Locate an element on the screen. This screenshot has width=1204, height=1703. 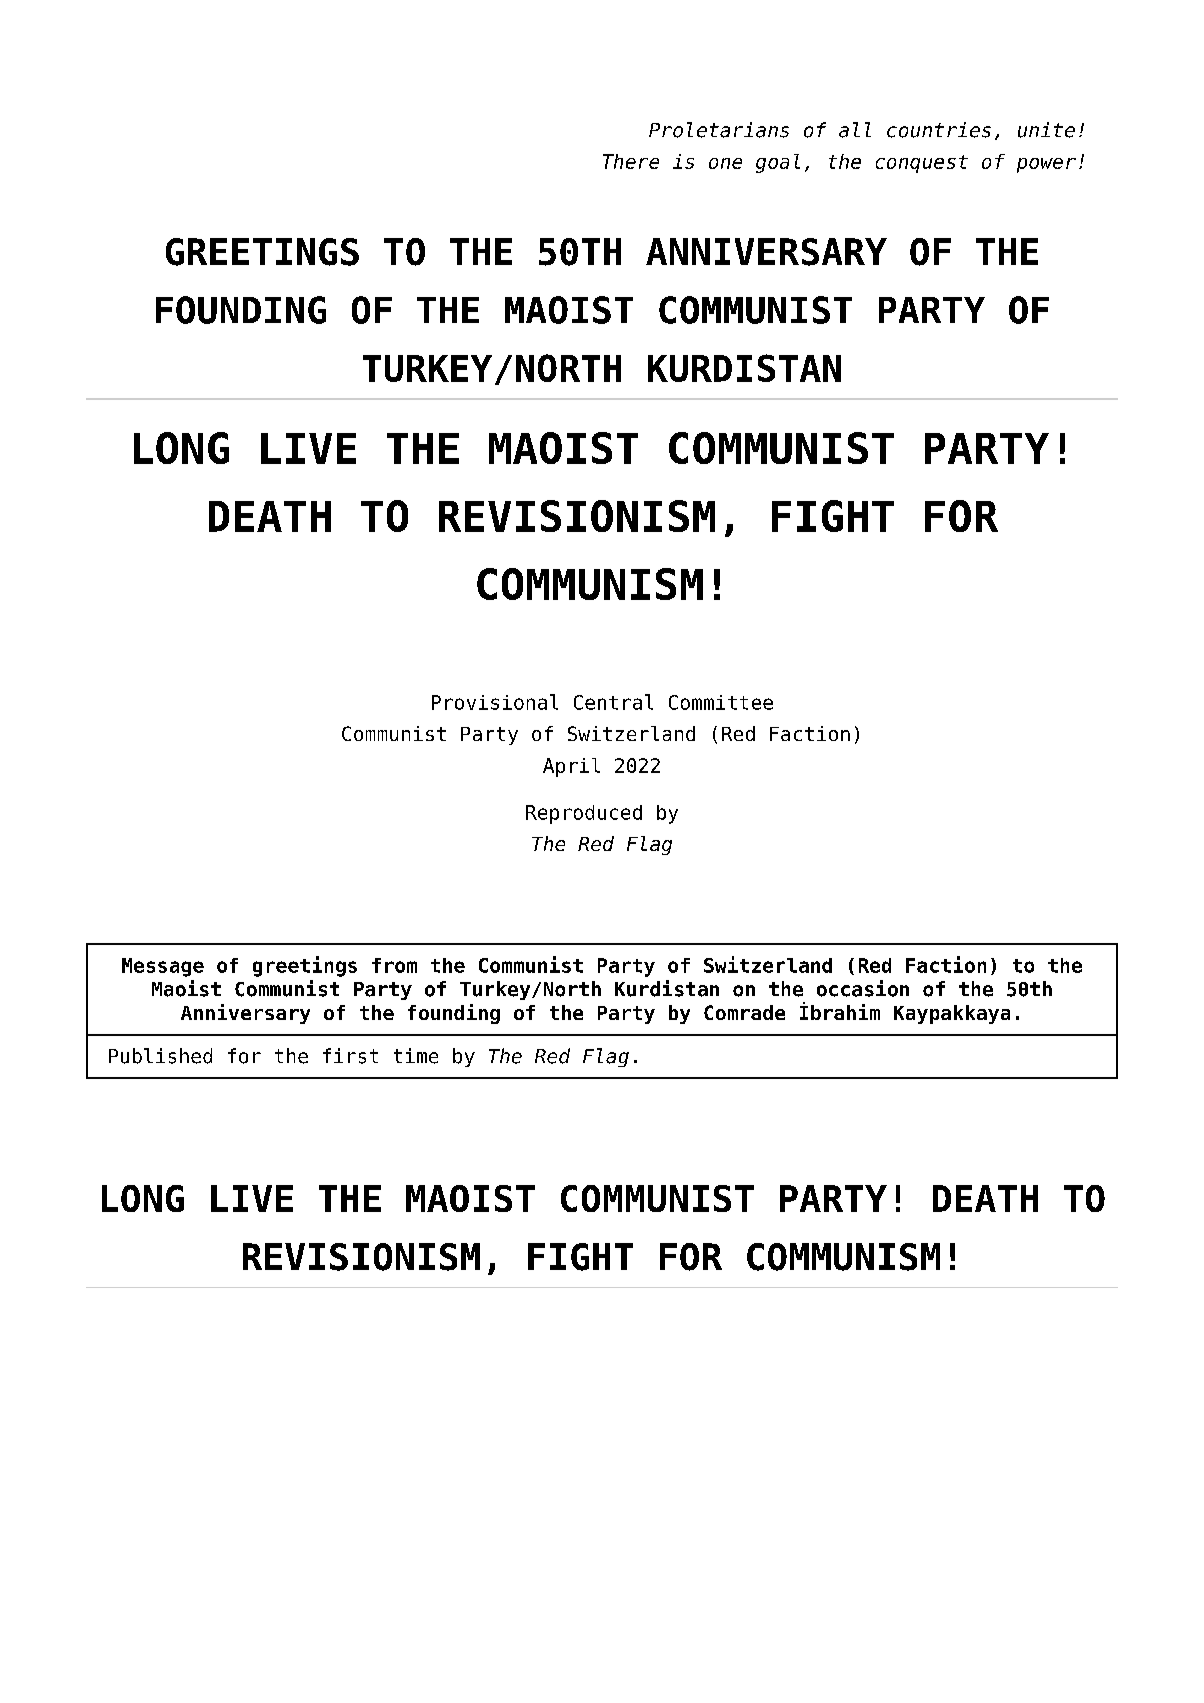
April is located at coordinates (571, 767).
